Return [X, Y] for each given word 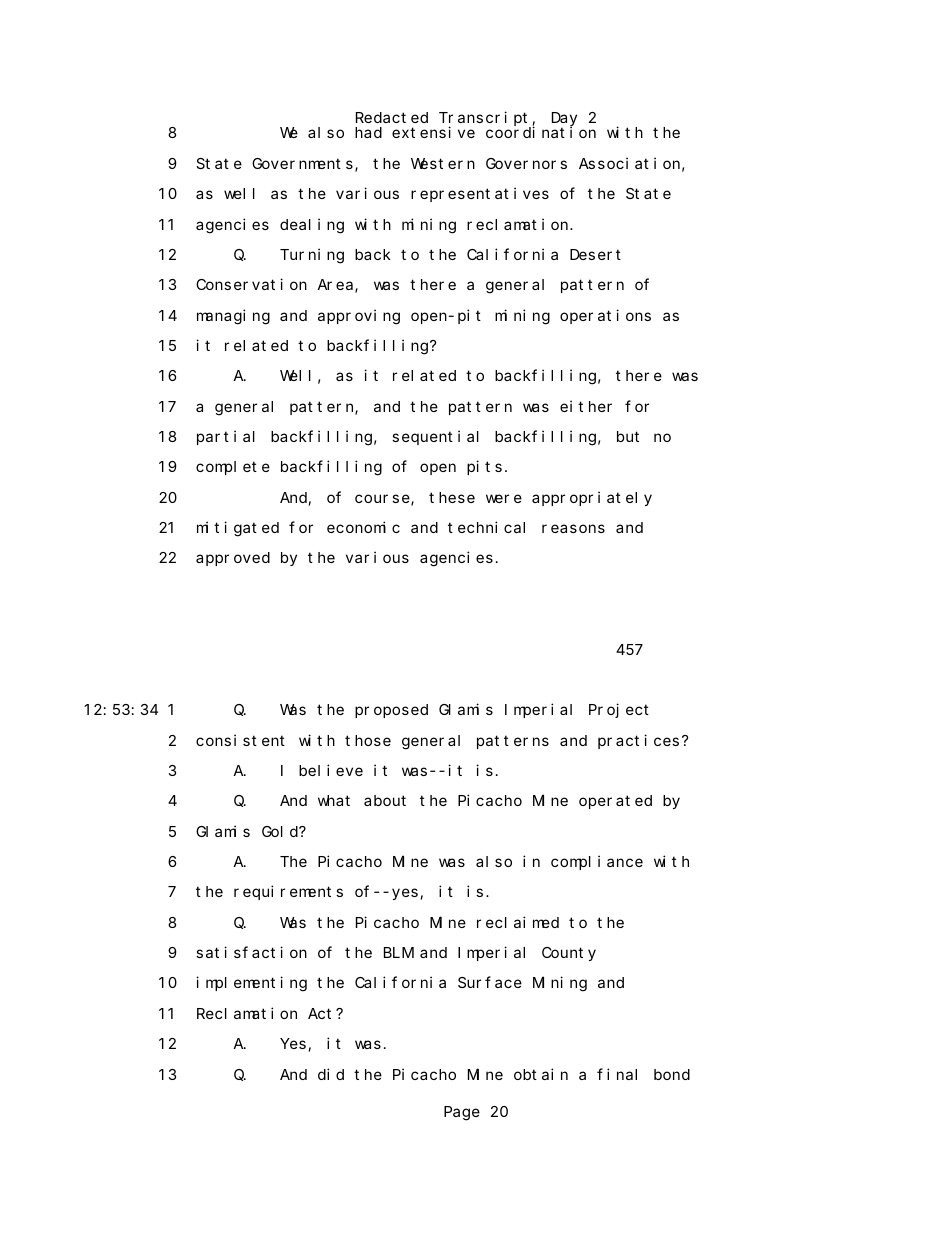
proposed [391, 711]
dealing [312, 226]
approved [233, 559]
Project [619, 710]
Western [443, 163]
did [331, 1074]
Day [564, 121]
